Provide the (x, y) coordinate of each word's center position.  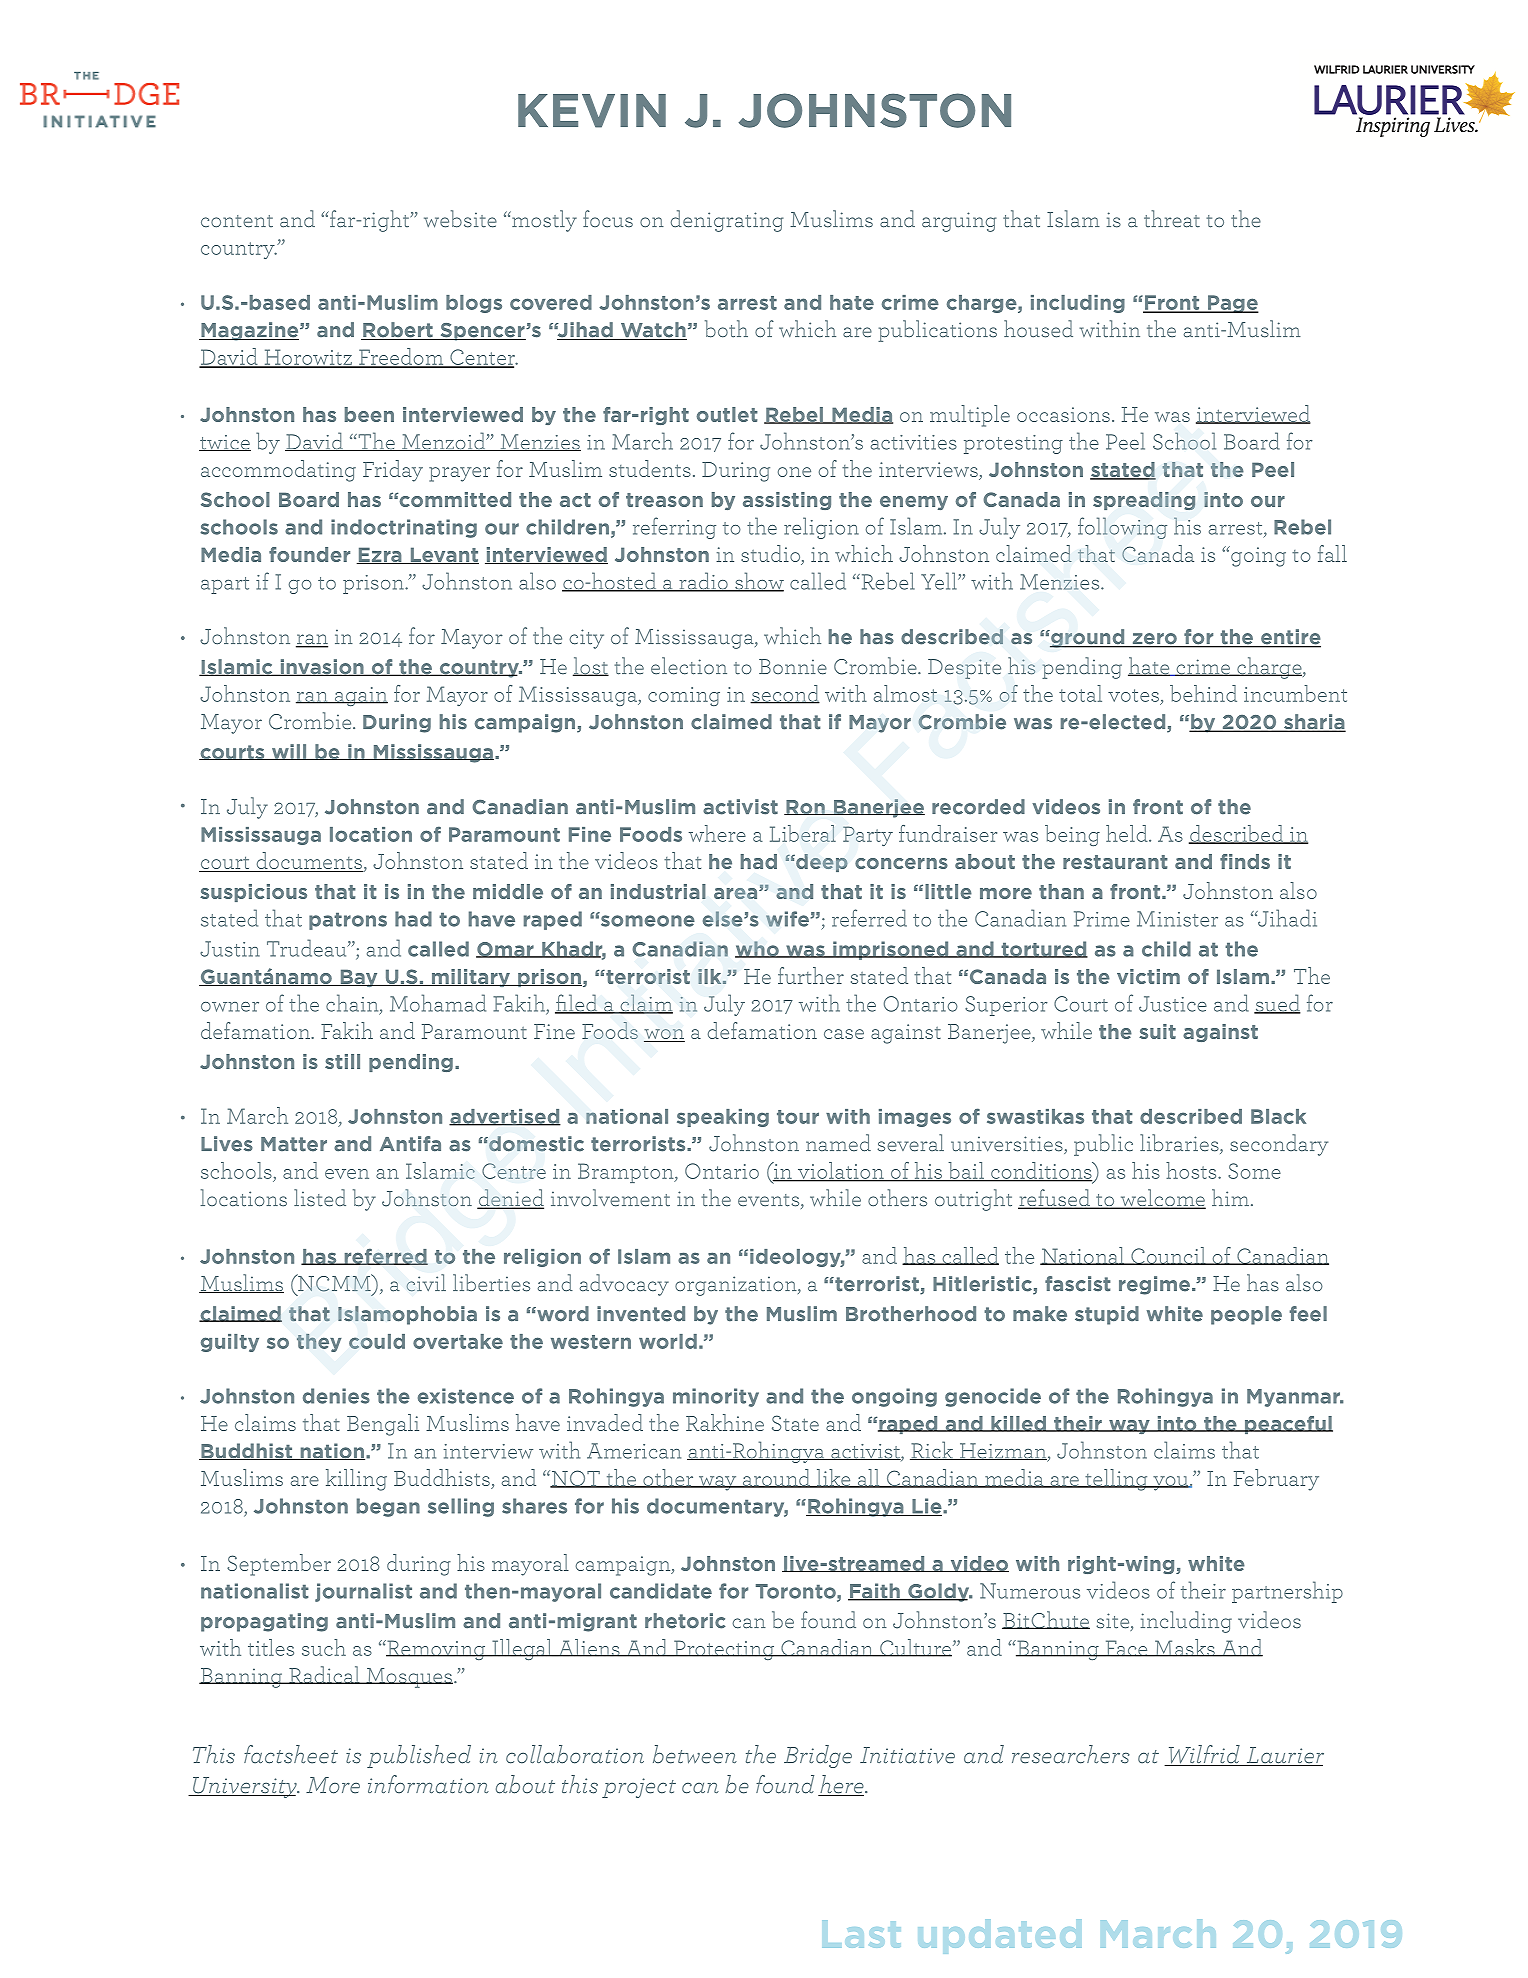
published (419, 1756)
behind (1203, 693)
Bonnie (793, 667)
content (237, 221)
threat (1172, 219)
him (1230, 1197)
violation (841, 1172)
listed (320, 1198)
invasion (322, 667)
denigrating (727, 221)
